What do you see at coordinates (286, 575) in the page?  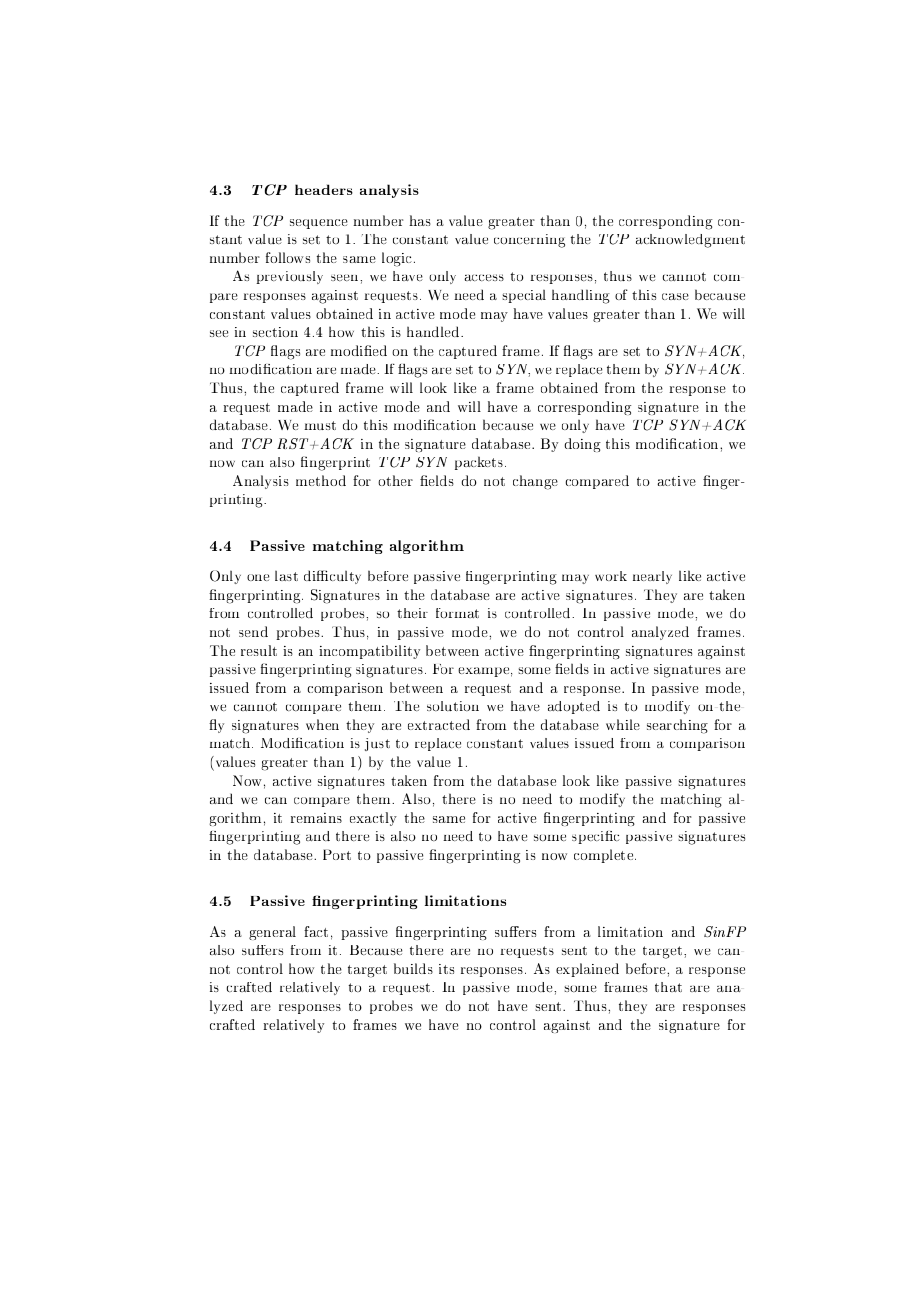 I see `last` at bounding box center [286, 575].
